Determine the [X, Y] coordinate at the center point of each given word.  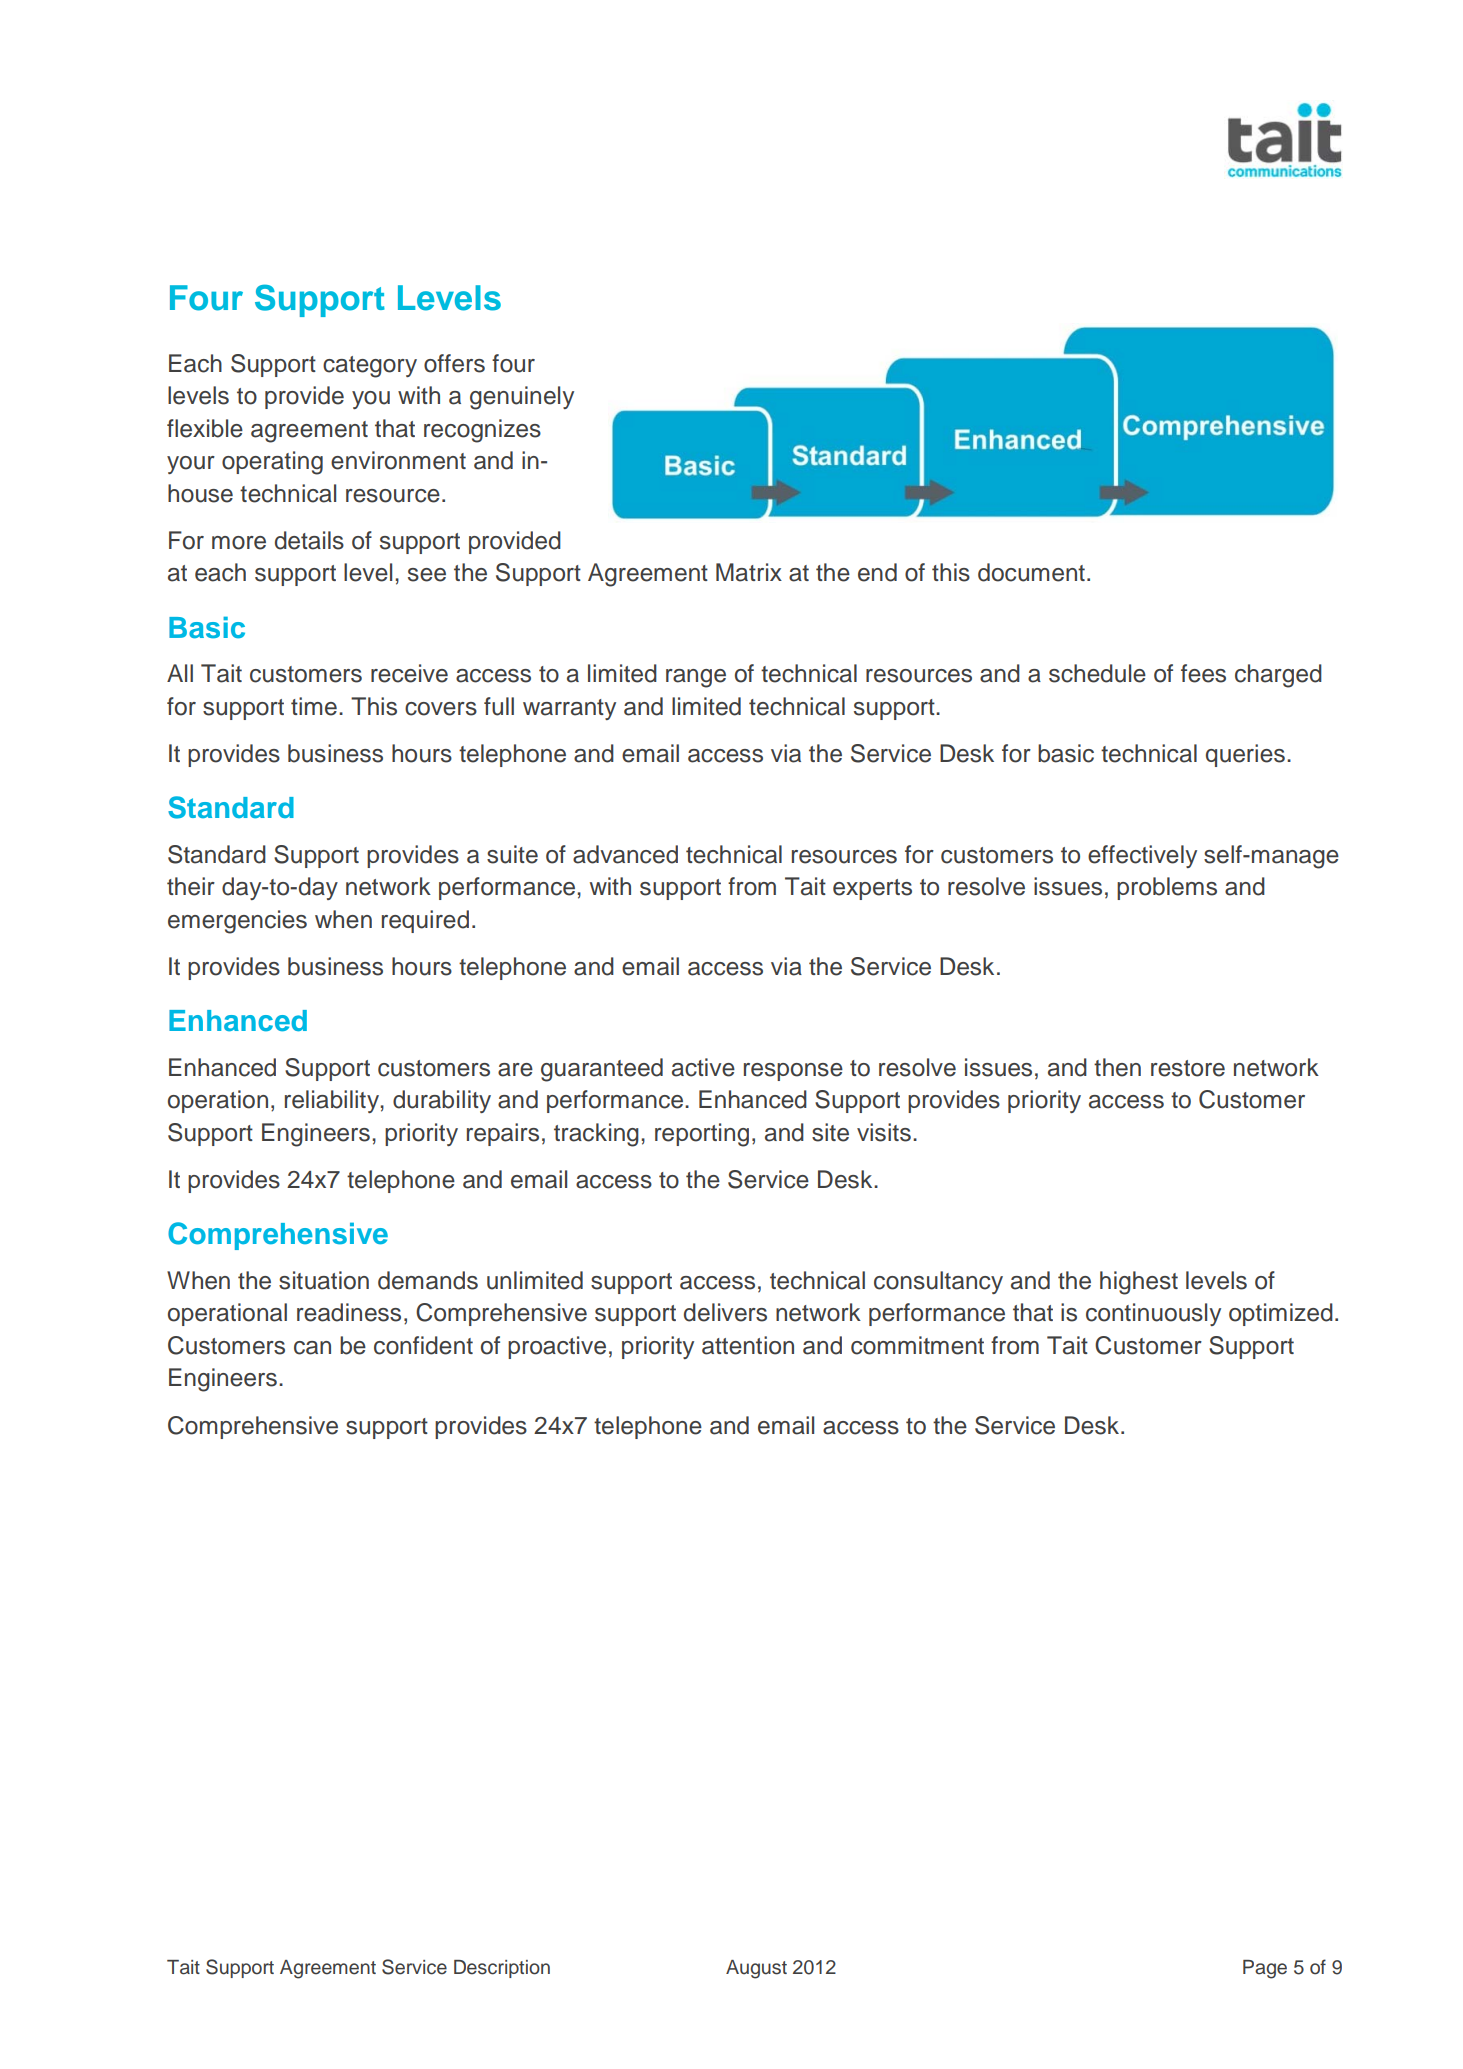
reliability [333, 1101]
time [314, 706]
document [1031, 572]
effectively [1142, 856]
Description [502, 1969]
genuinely [522, 398]
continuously [1153, 1314]
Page [1265, 1969]
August [756, 1969]
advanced [625, 854]
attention [748, 1345]
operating [272, 463]
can [312, 1348]
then [1117, 1067]
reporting [702, 1135]
